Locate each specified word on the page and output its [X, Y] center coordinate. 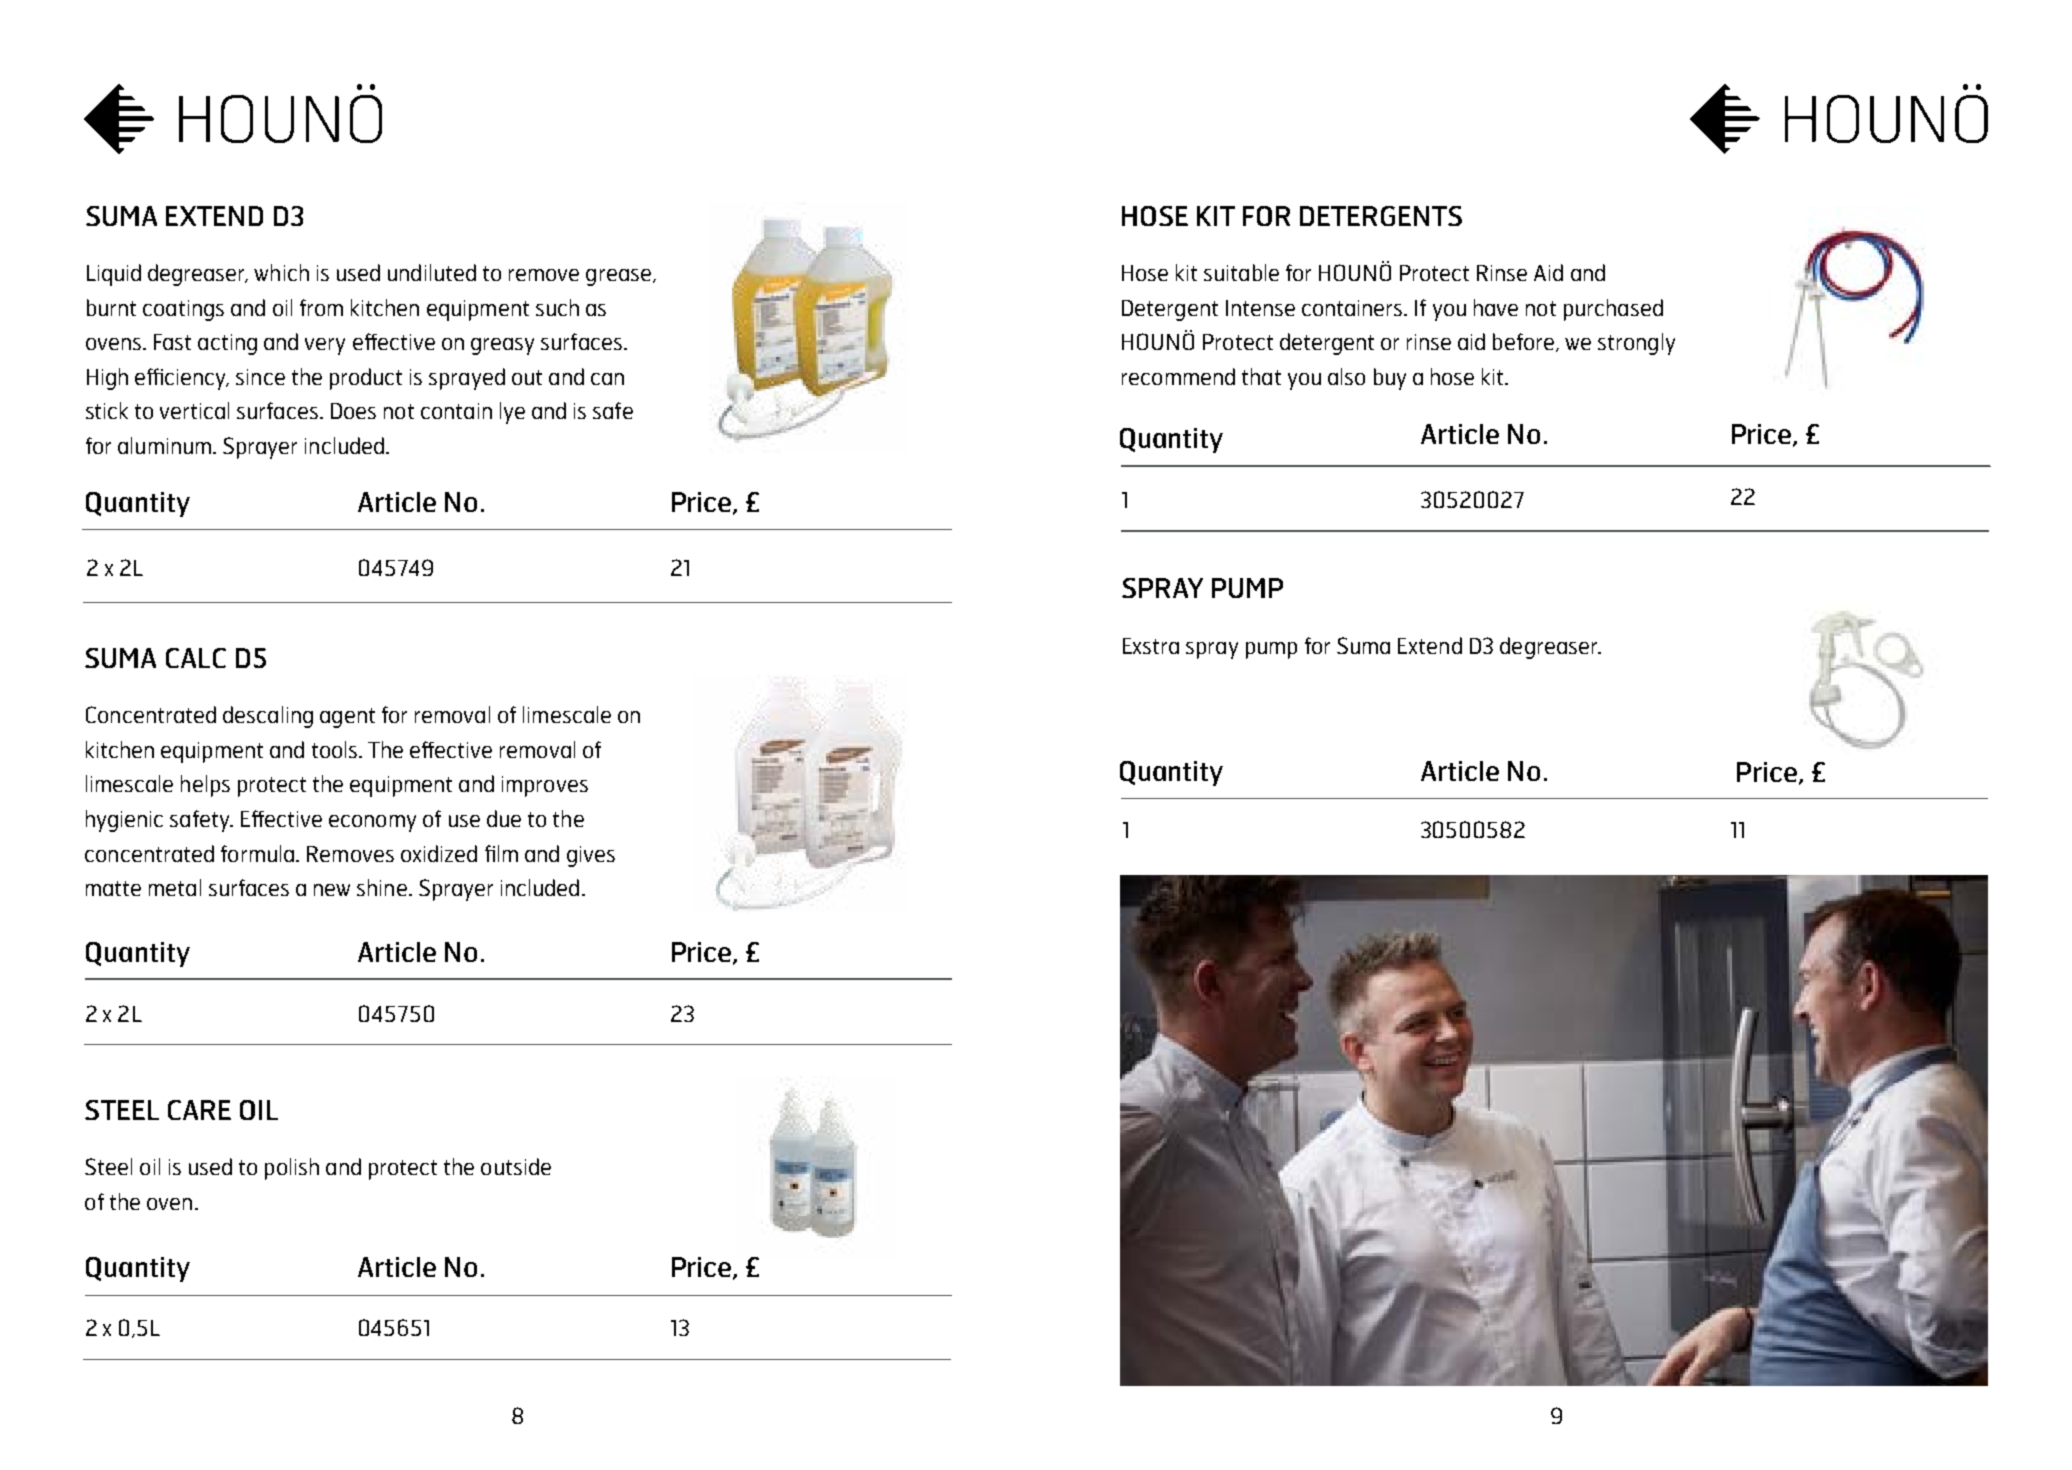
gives [591, 856]
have [1496, 307]
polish [292, 1169]
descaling [268, 717]
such [557, 307]
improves [545, 786]
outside [516, 1166]
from [321, 307]
